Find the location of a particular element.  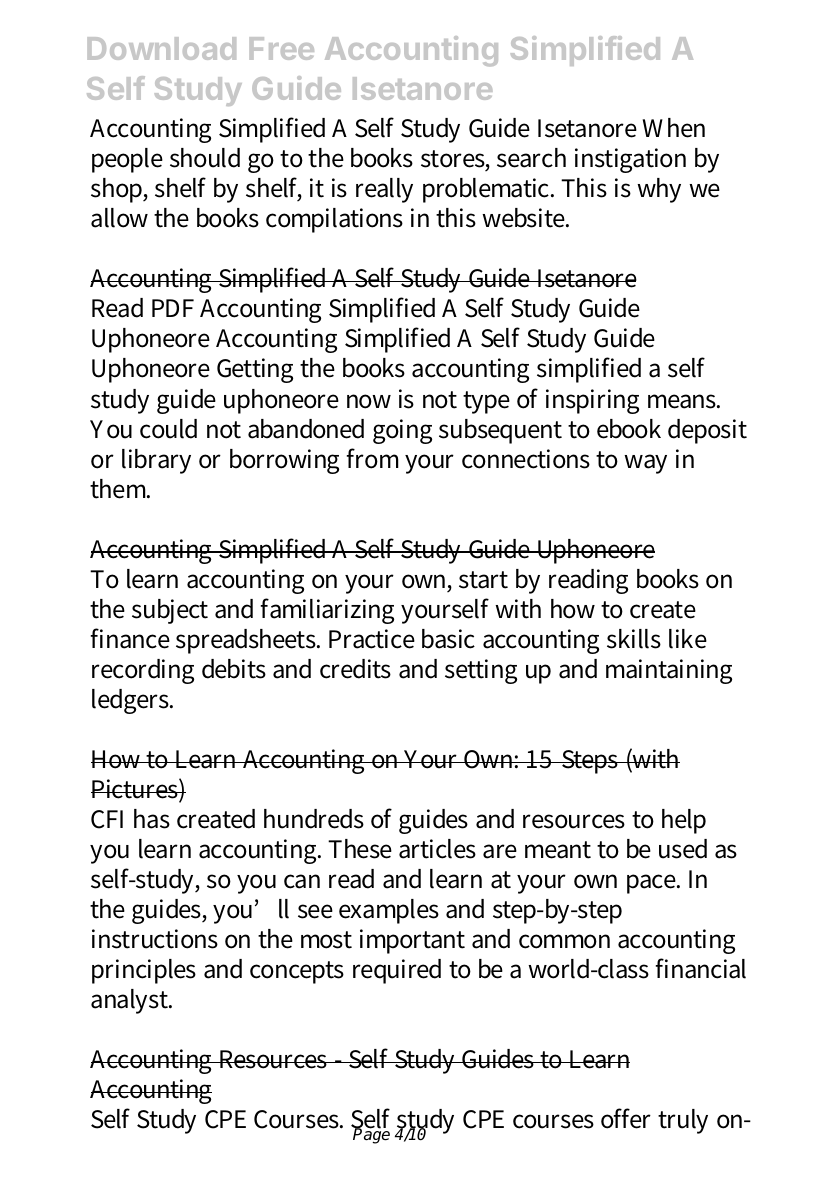

Download is located at coordinates (161, 48).
